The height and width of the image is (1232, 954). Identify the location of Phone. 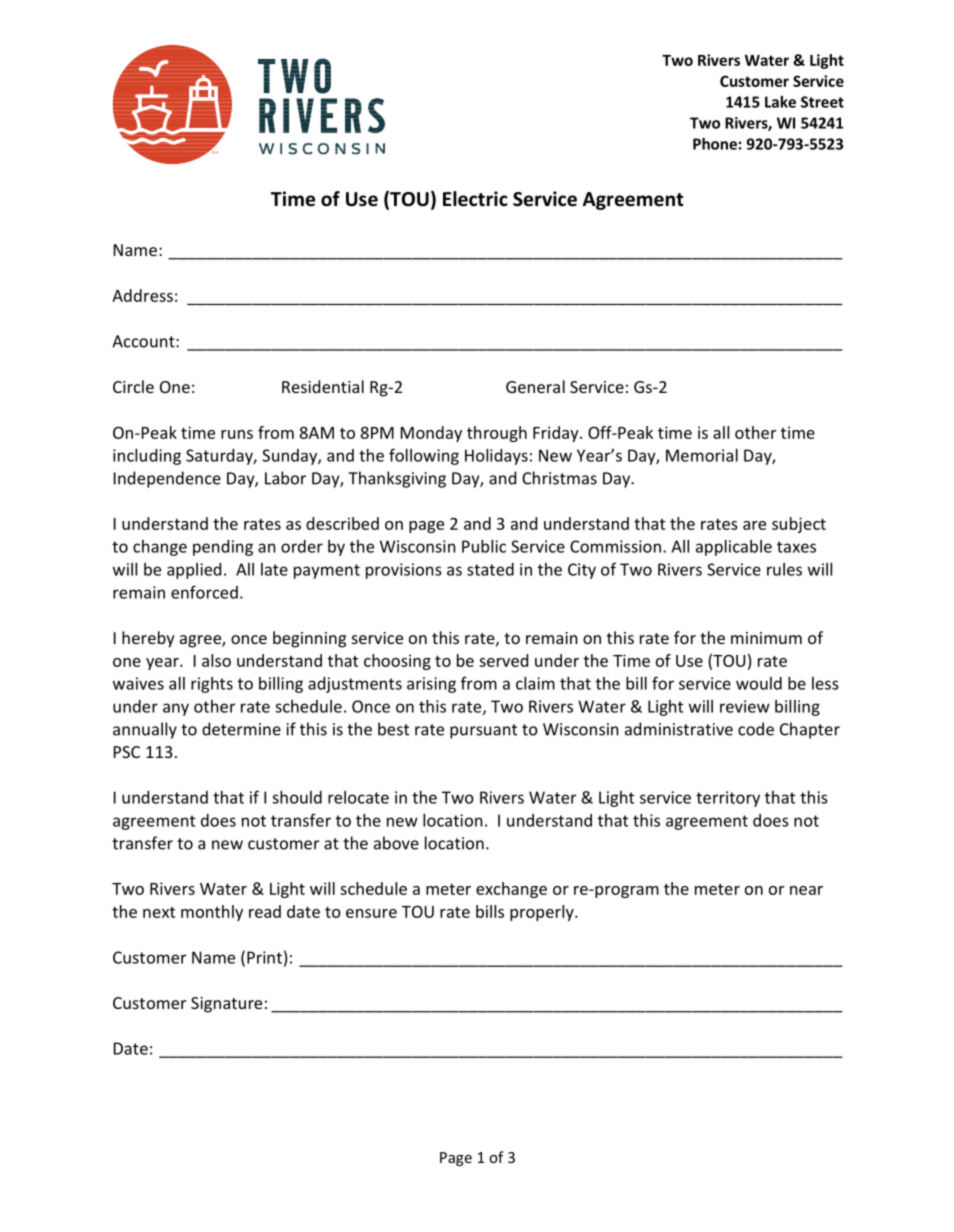
(715, 144).
